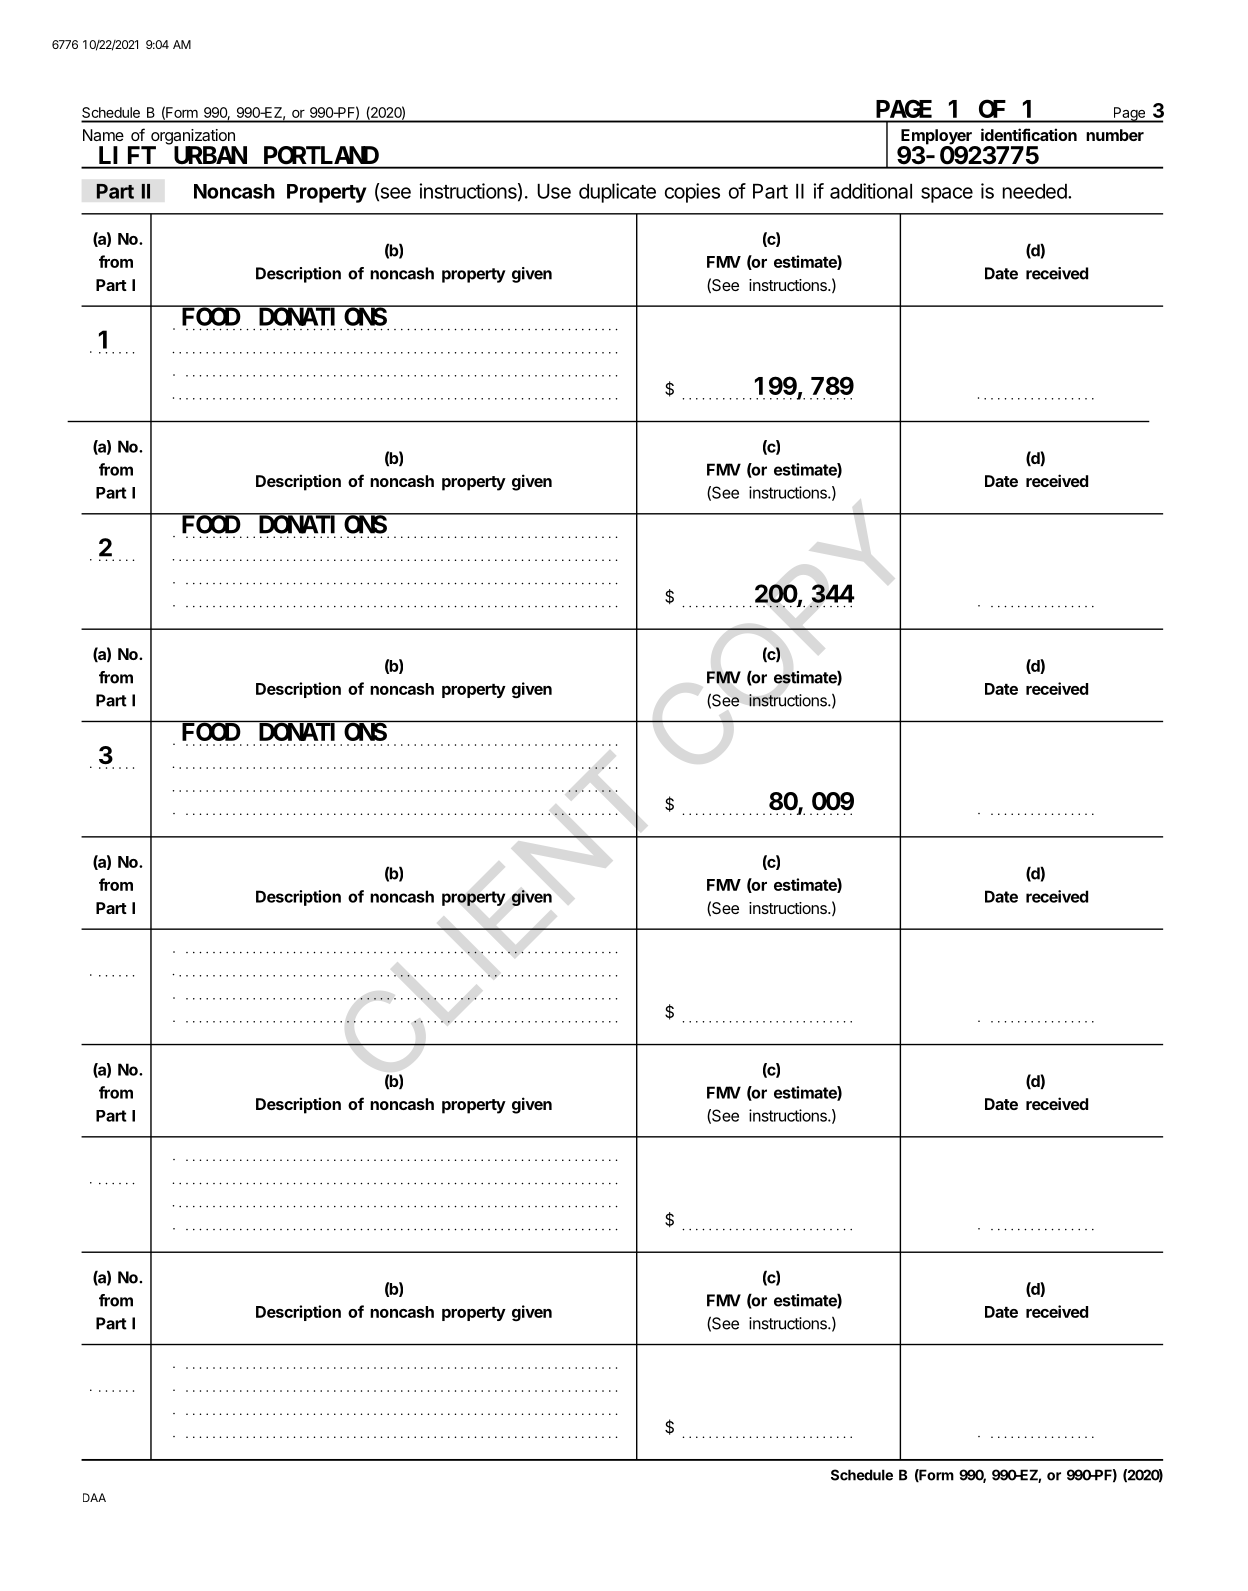 The image size is (1248, 1591). Describe the element at coordinates (94, 1497) in the page. I see `DAA` at that location.
